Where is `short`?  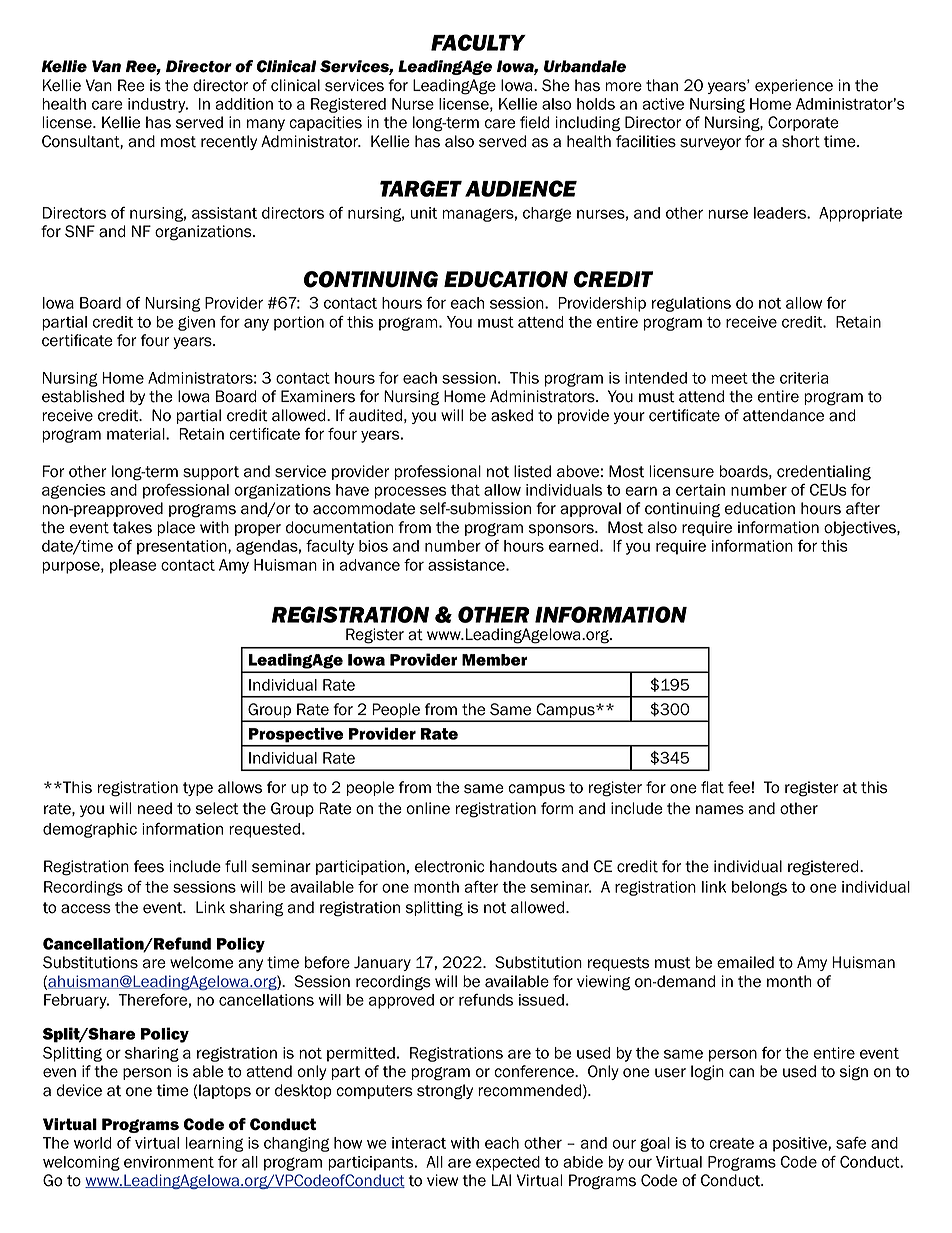 short is located at coordinates (801, 141).
